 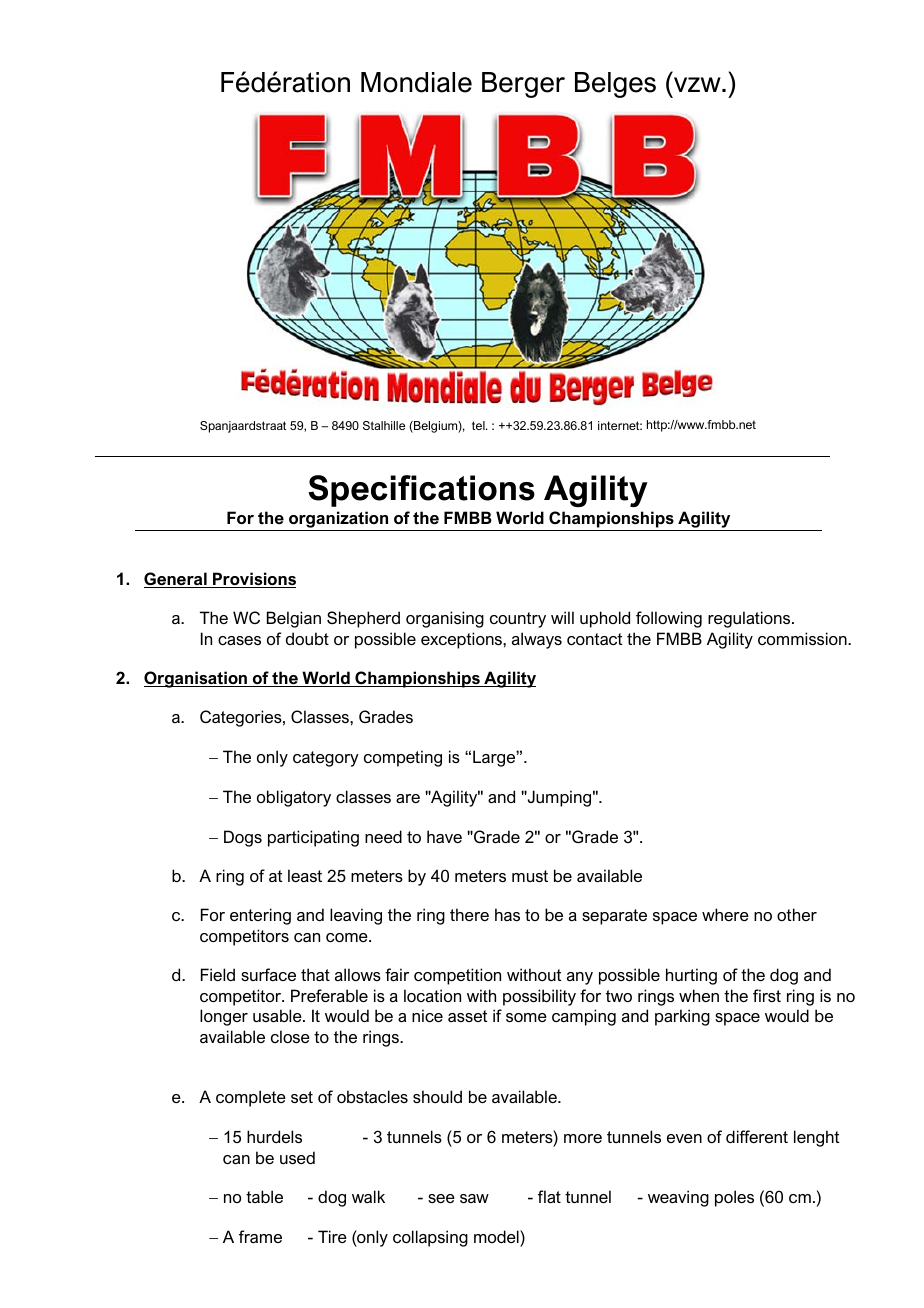 What do you see at coordinates (339, 521) in the screenshot?
I see `organization` at bounding box center [339, 521].
